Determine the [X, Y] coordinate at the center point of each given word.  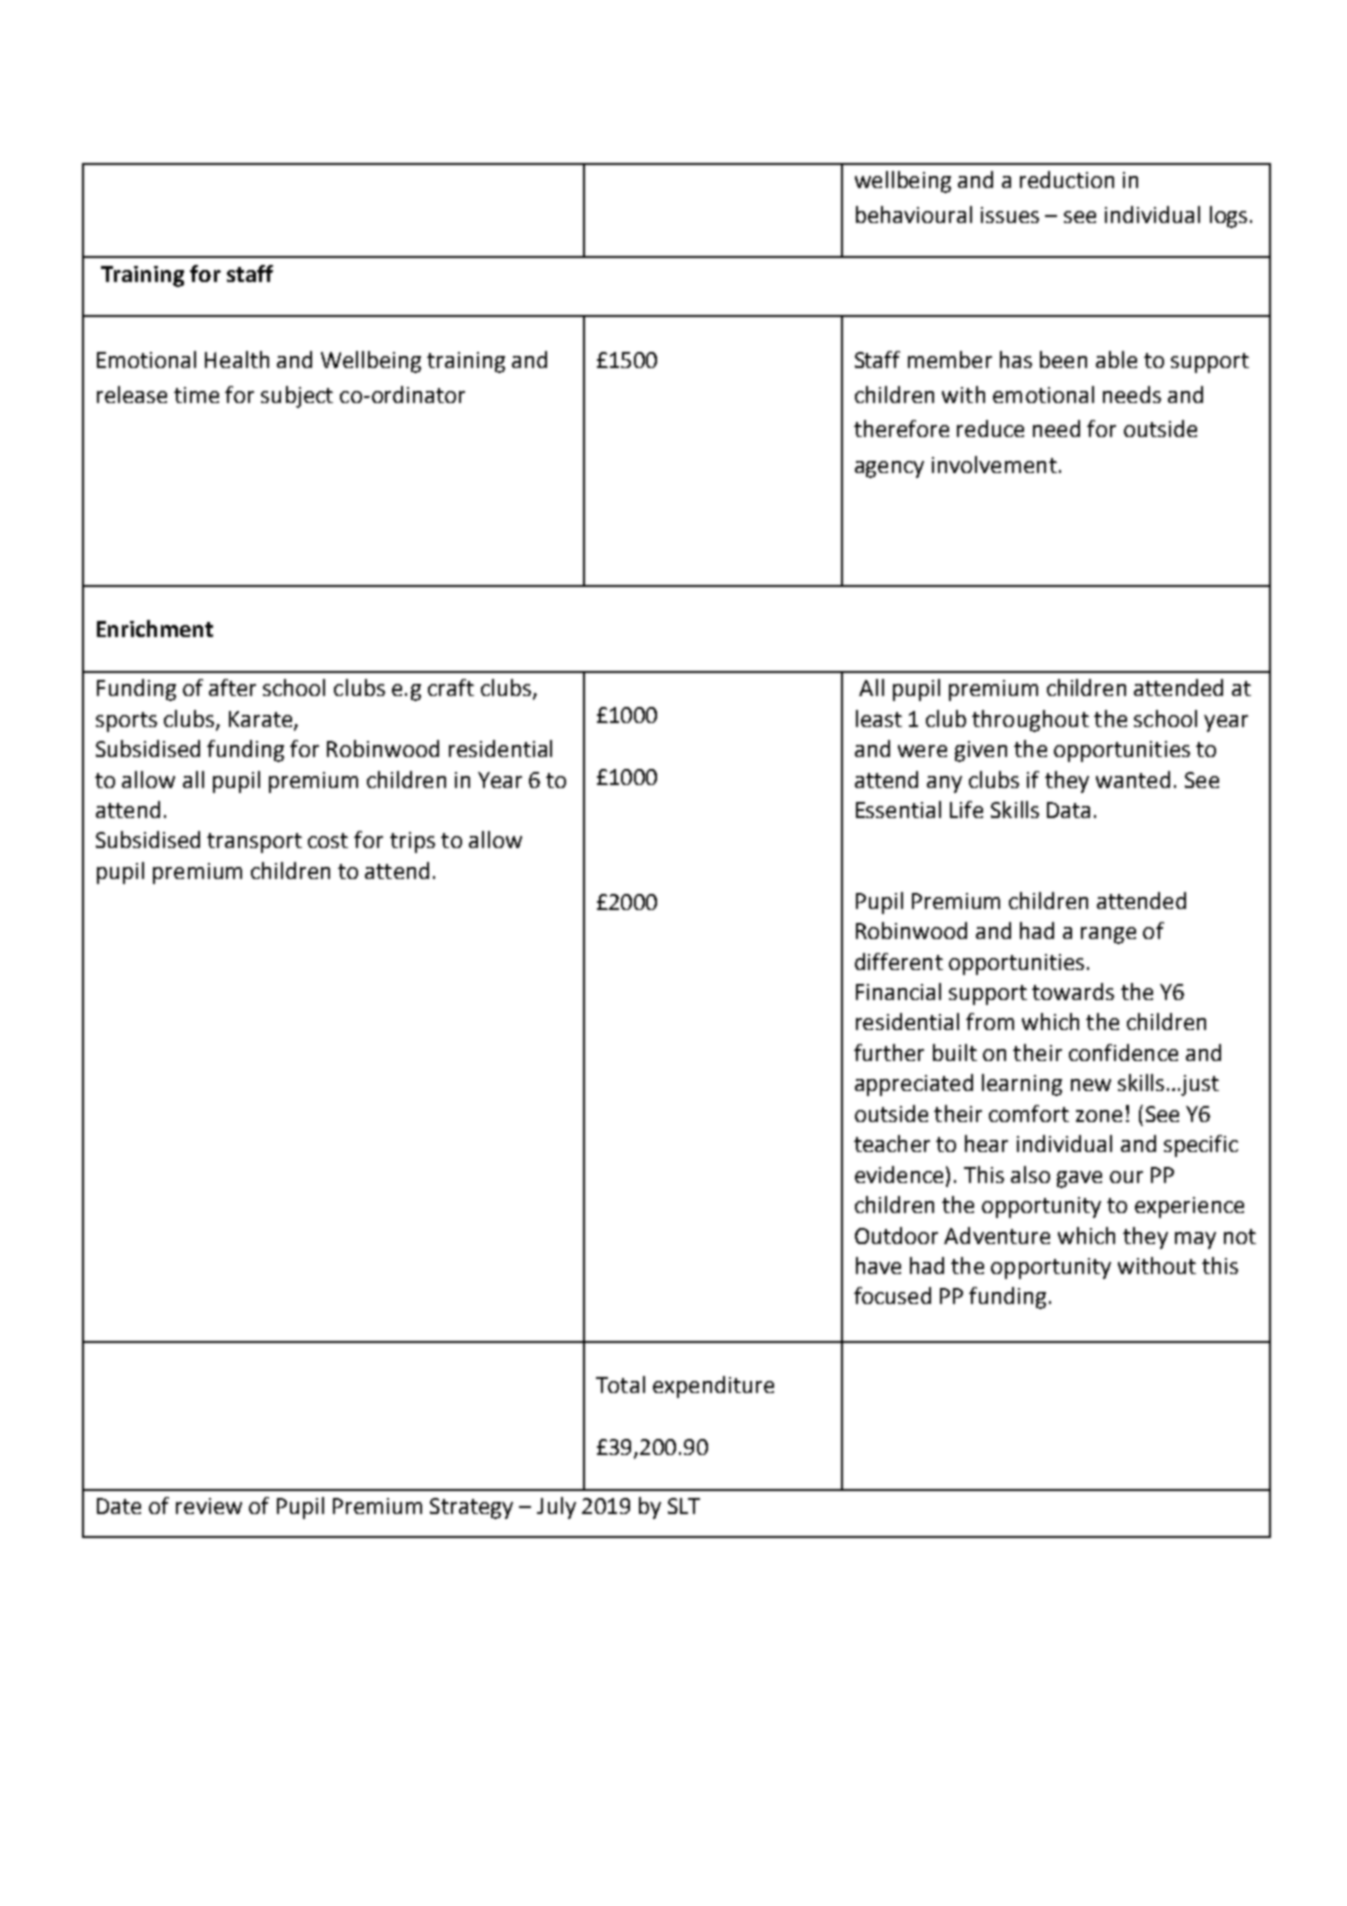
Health [237, 359]
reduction [1067, 179]
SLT [684, 1506]
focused [892, 1295]
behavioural [914, 214]
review [209, 1506]
